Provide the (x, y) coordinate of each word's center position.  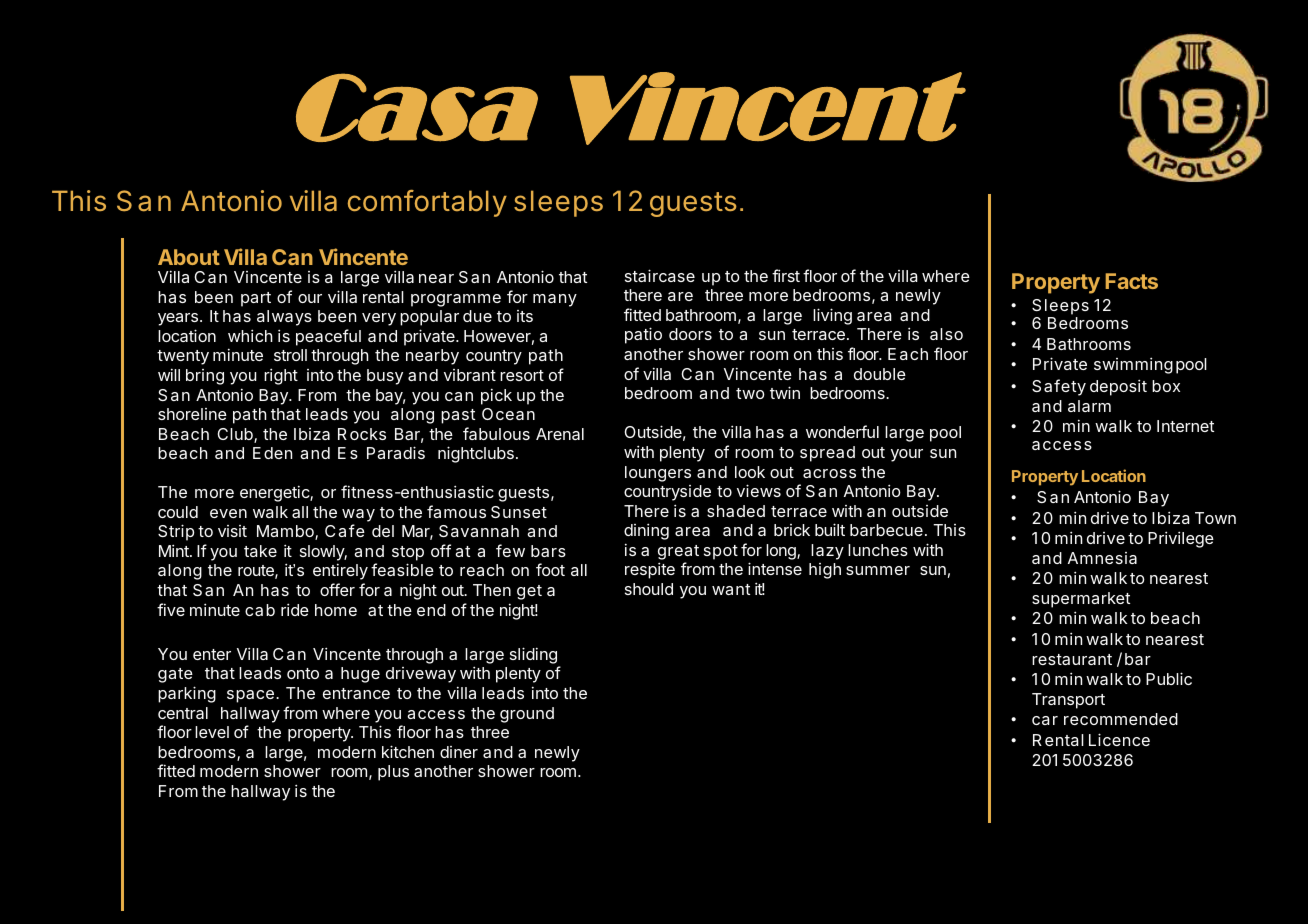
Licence (1119, 739)
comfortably (427, 203)
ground (527, 715)
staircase (660, 275)
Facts (1131, 281)
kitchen (408, 751)
